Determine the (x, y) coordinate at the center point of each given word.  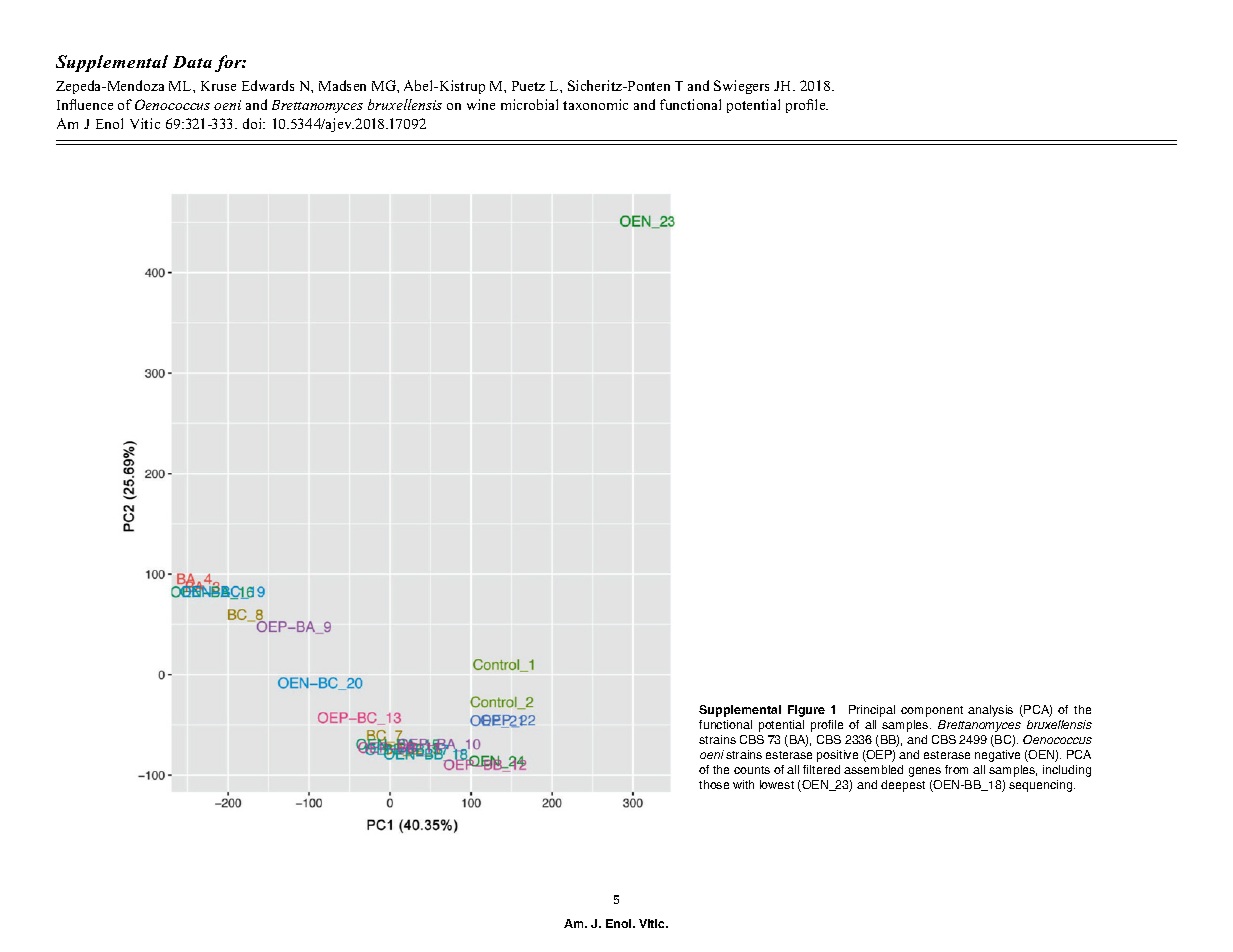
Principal (872, 711)
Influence (85, 104)
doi (254, 123)
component (932, 711)
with (743, 784)
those (714, 784)
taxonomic (595, 104)
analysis (990, 711)
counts (752, 770)
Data (192, 62)
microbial (529, 104)
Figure (806, 711)
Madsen (342, 85)
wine (481, 104)
